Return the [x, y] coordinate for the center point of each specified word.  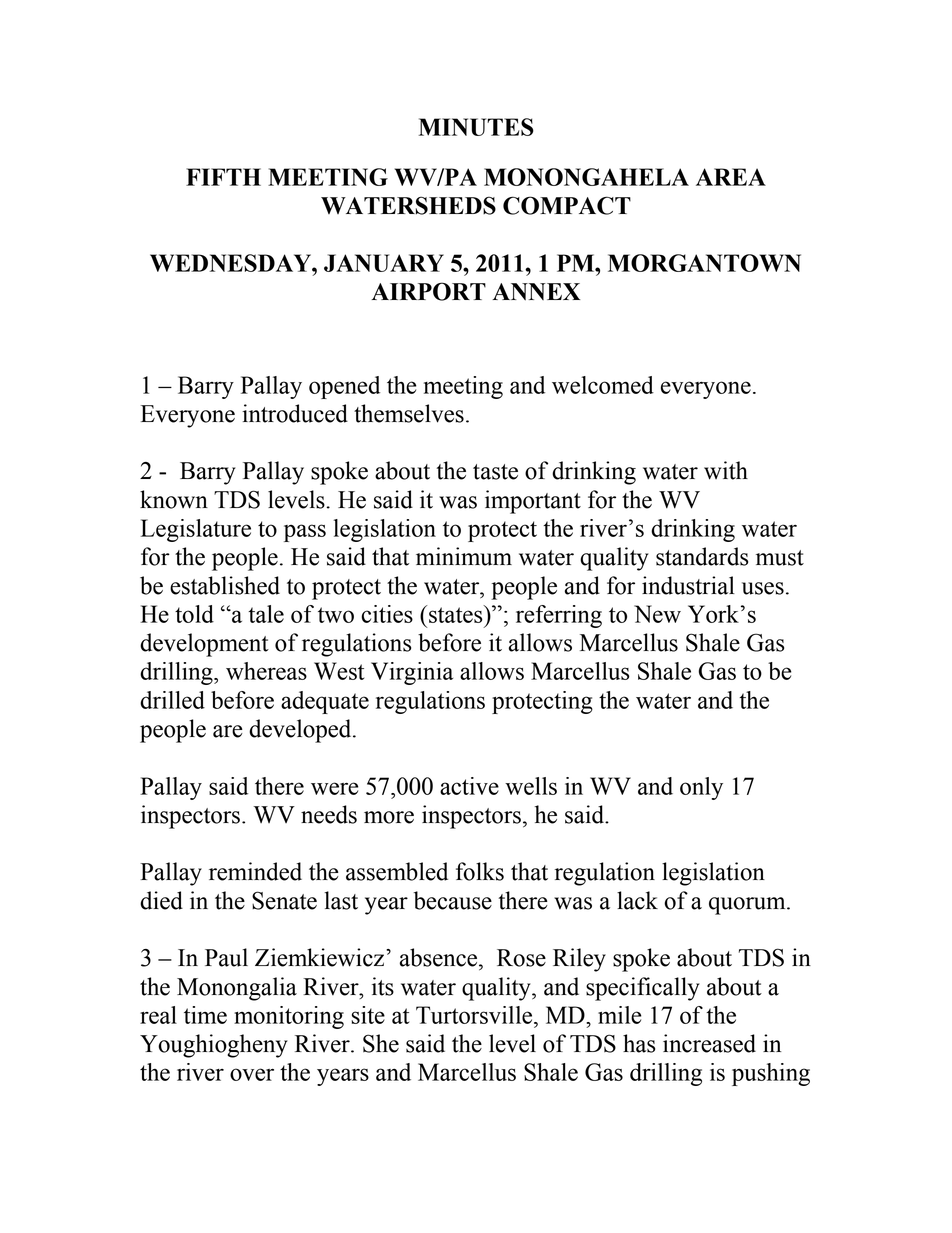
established [225, 585]
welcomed [603, 385]
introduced [295, 413]
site [368, 1015]
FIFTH [223, 177]
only [701, 788]
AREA [731, 177]
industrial [688, 585]
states [457, 614]
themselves [409, 413]
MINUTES [476, 127]
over [252, 1074]
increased [709, 1043]
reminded [255, 871]
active [469, 786]
